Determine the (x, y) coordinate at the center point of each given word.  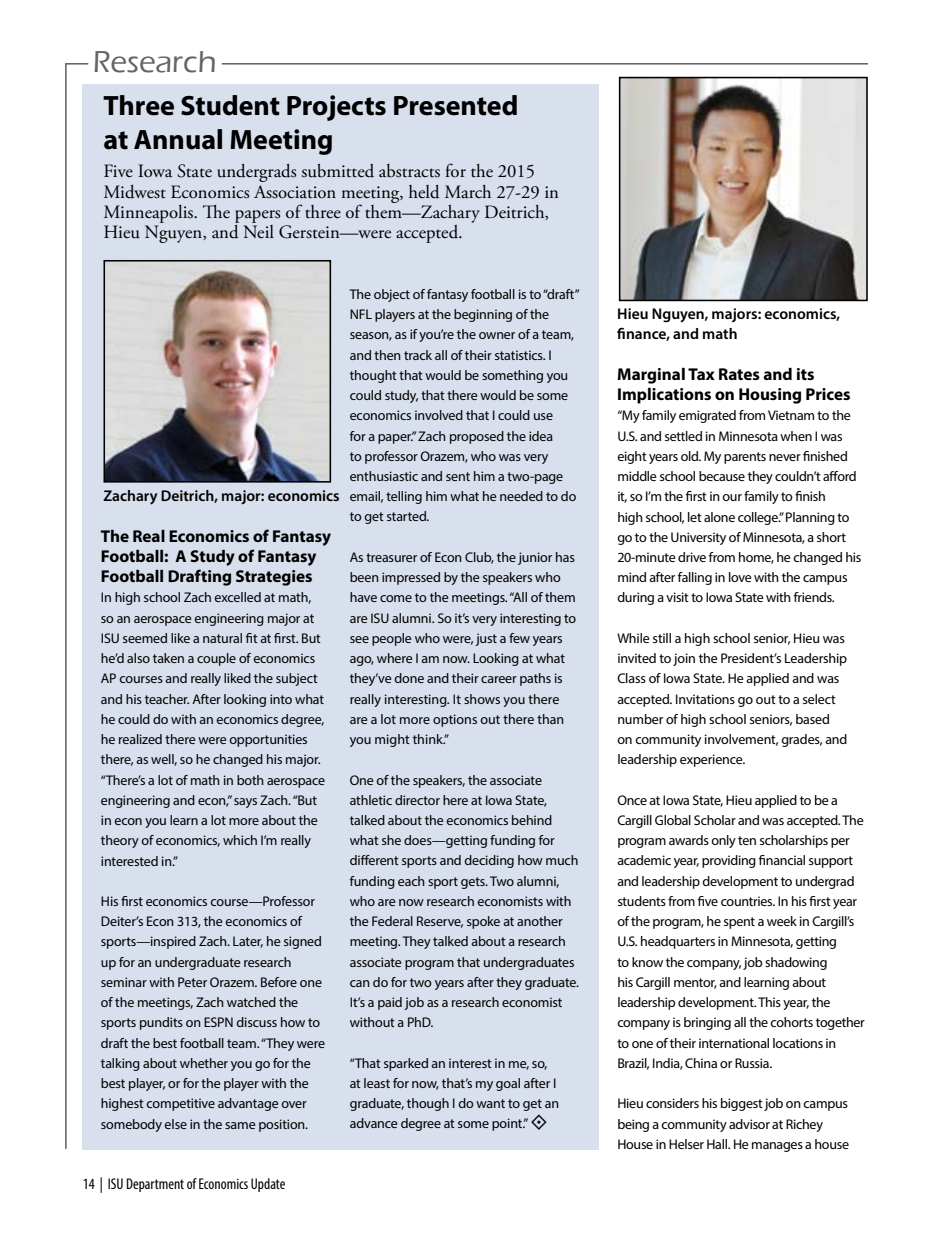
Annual (178, 139)
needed (521, 496)
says (245, 803)
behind (532, 820)
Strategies (274, 578)
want (490, 1103)
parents (745, 458)
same (240, 1125)
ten (747, 840)
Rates (739, 374)
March (468, 192)
